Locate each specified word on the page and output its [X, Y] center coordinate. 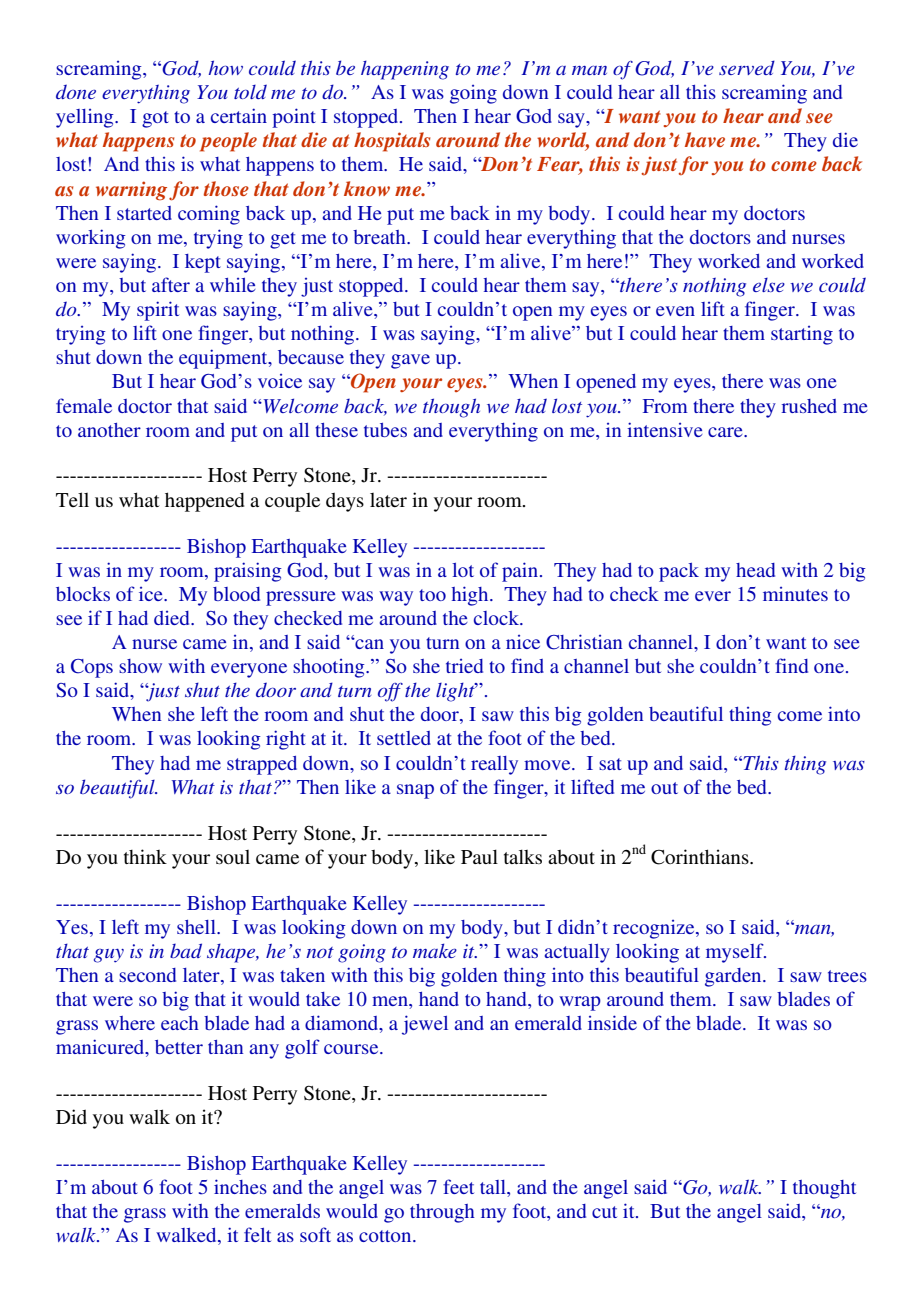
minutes [795, 594]
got [155, 119]
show [140, 666]
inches [240, 1186]
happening [405, 70]
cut [604, 1212]
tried [464, 666]
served [747, 67]
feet [458, 1186]
